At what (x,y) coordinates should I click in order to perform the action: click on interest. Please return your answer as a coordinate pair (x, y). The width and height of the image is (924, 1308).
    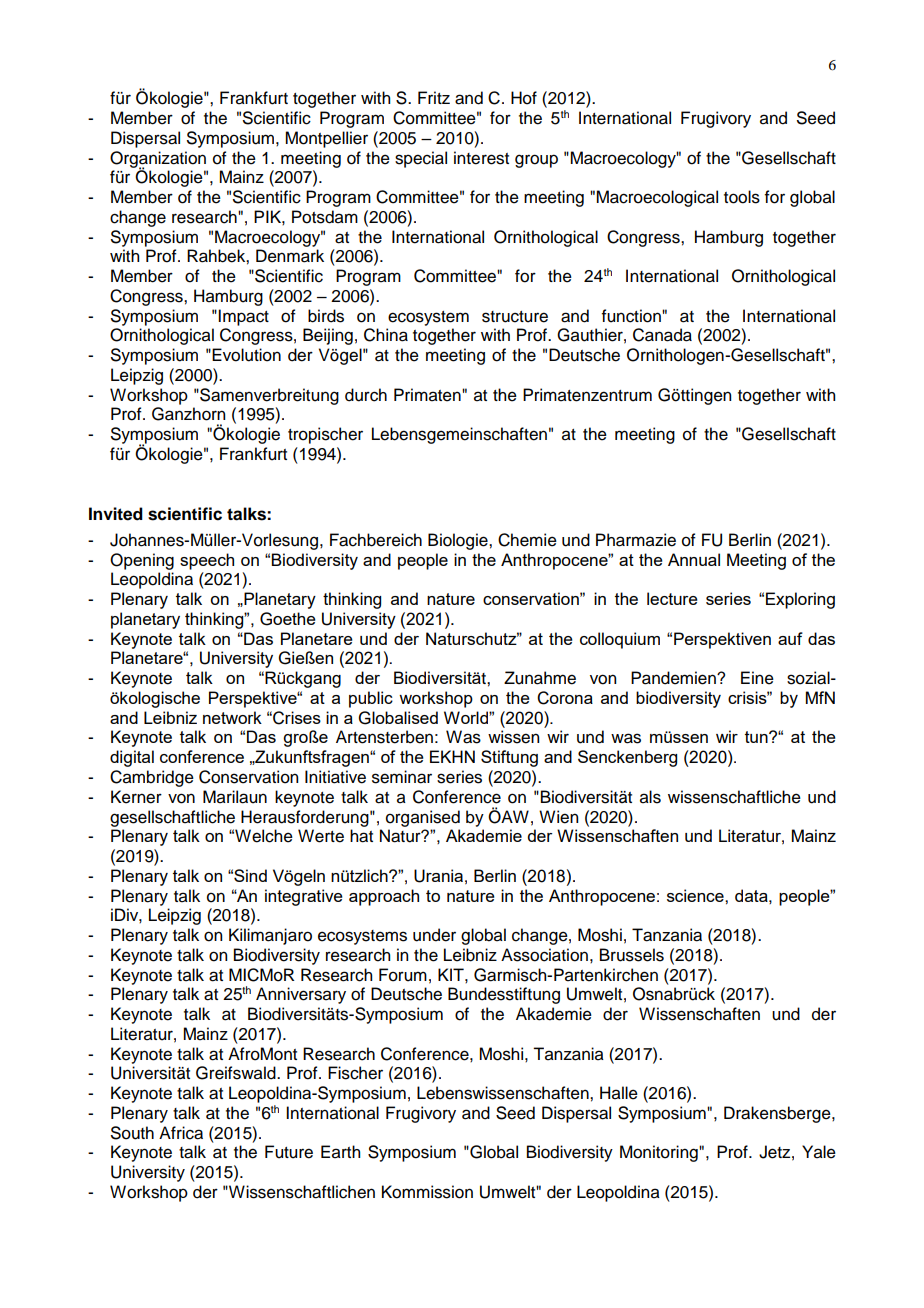
    Looking at the image, I should click on (481, 158).
